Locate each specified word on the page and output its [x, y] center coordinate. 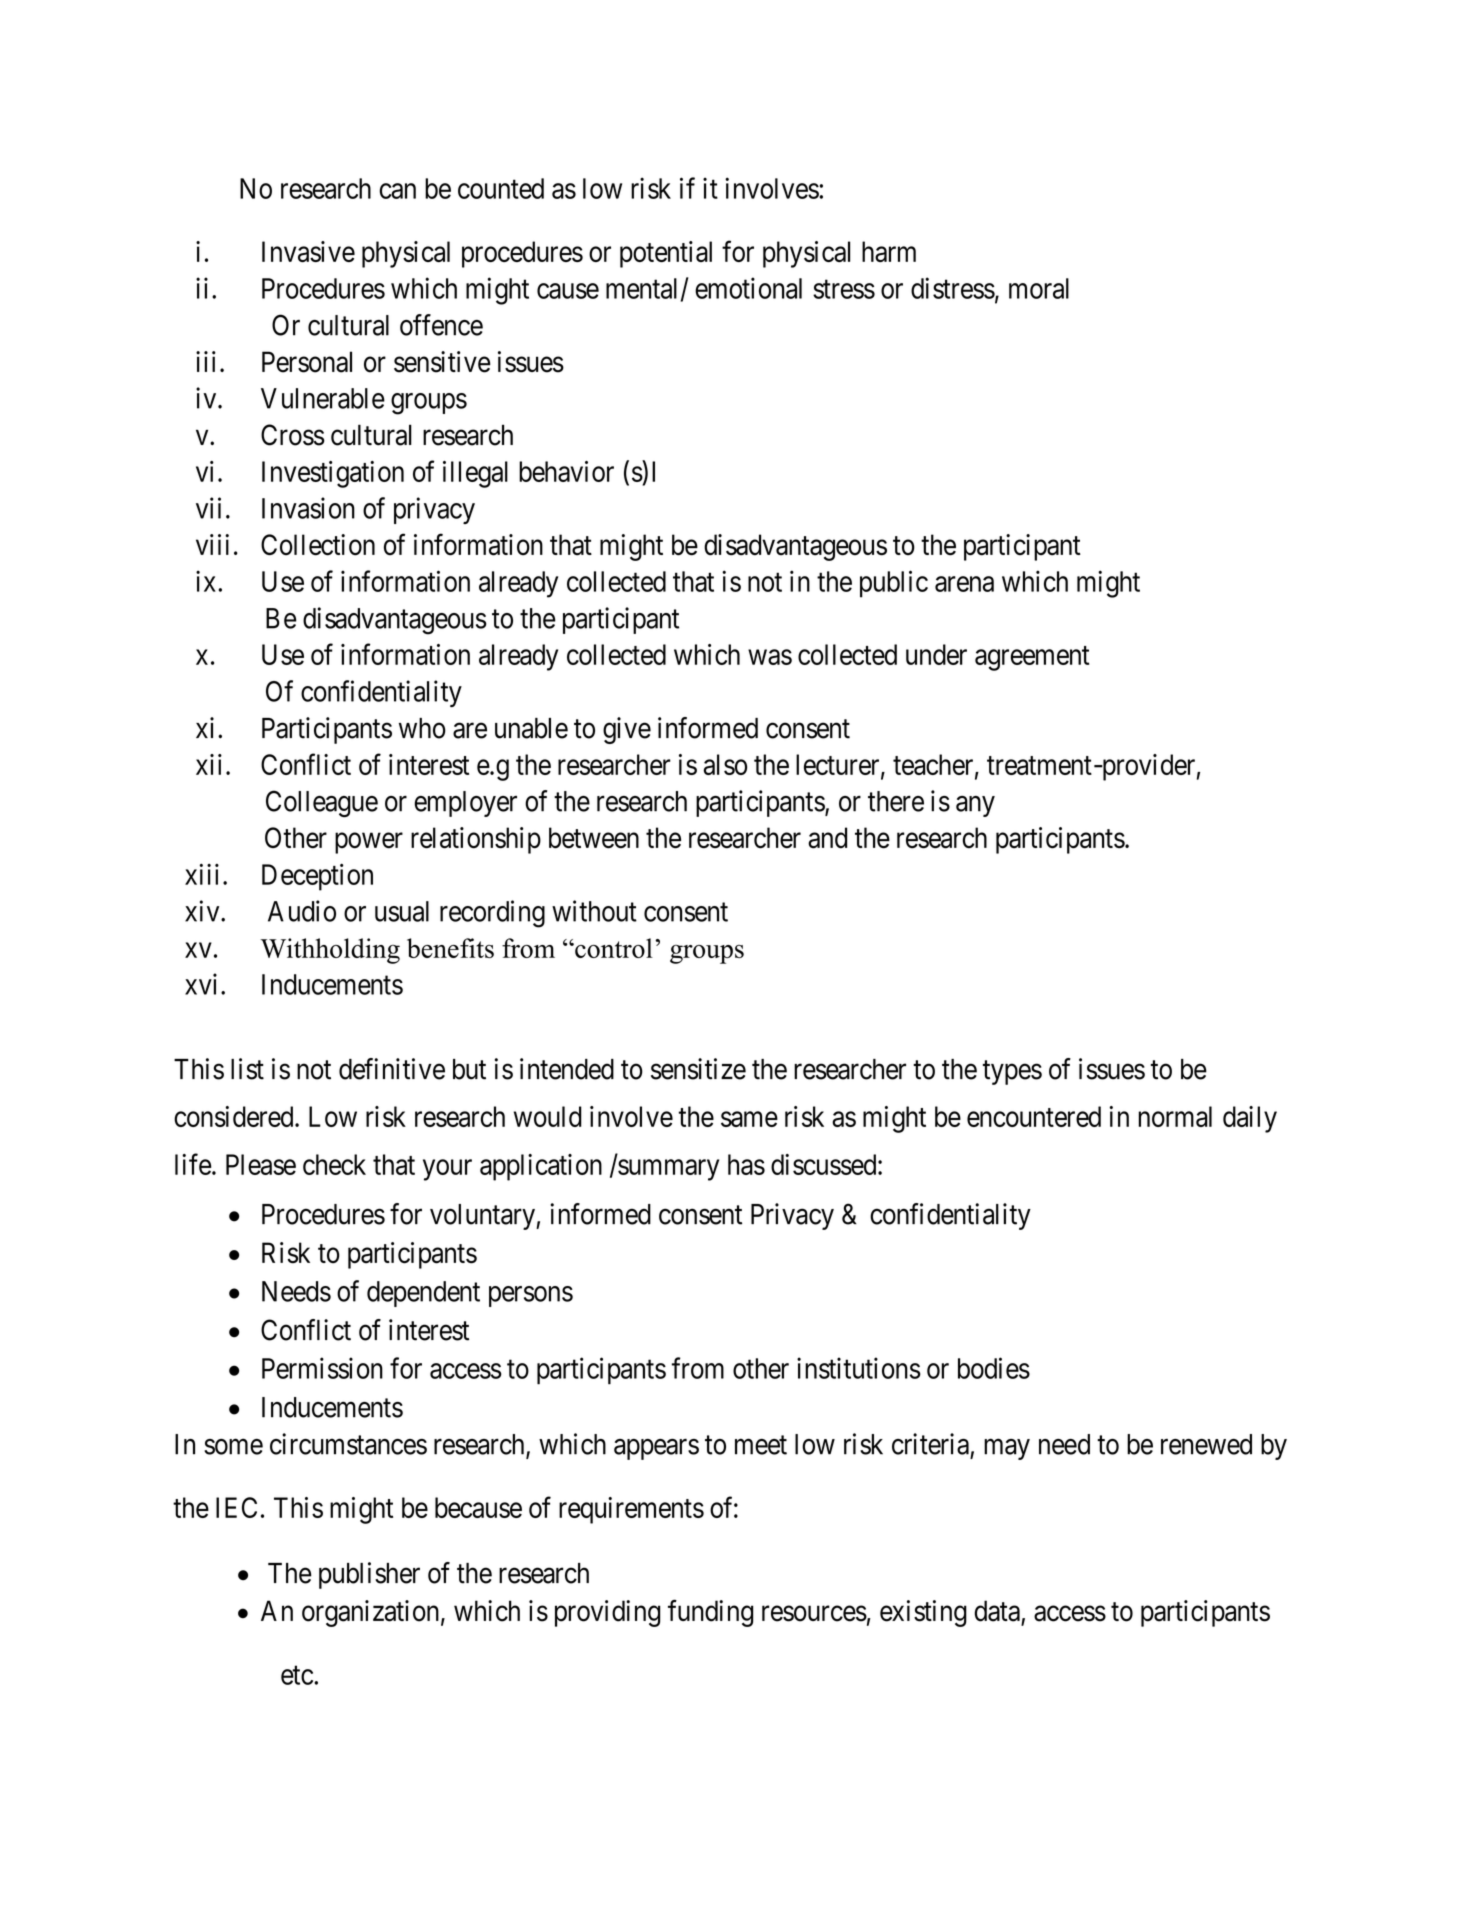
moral [1039, 288]
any [975, 806]
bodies [994, 1368]
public [894, 584]
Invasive [308, 251]
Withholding [330, 951]
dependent [423, 1294]
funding [710, 1613]
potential [666, 254]
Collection [318, 545]
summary [668, 1170]
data [997, 1611]
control [613, 948]
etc [297, 1675]
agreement [1032, 658]
